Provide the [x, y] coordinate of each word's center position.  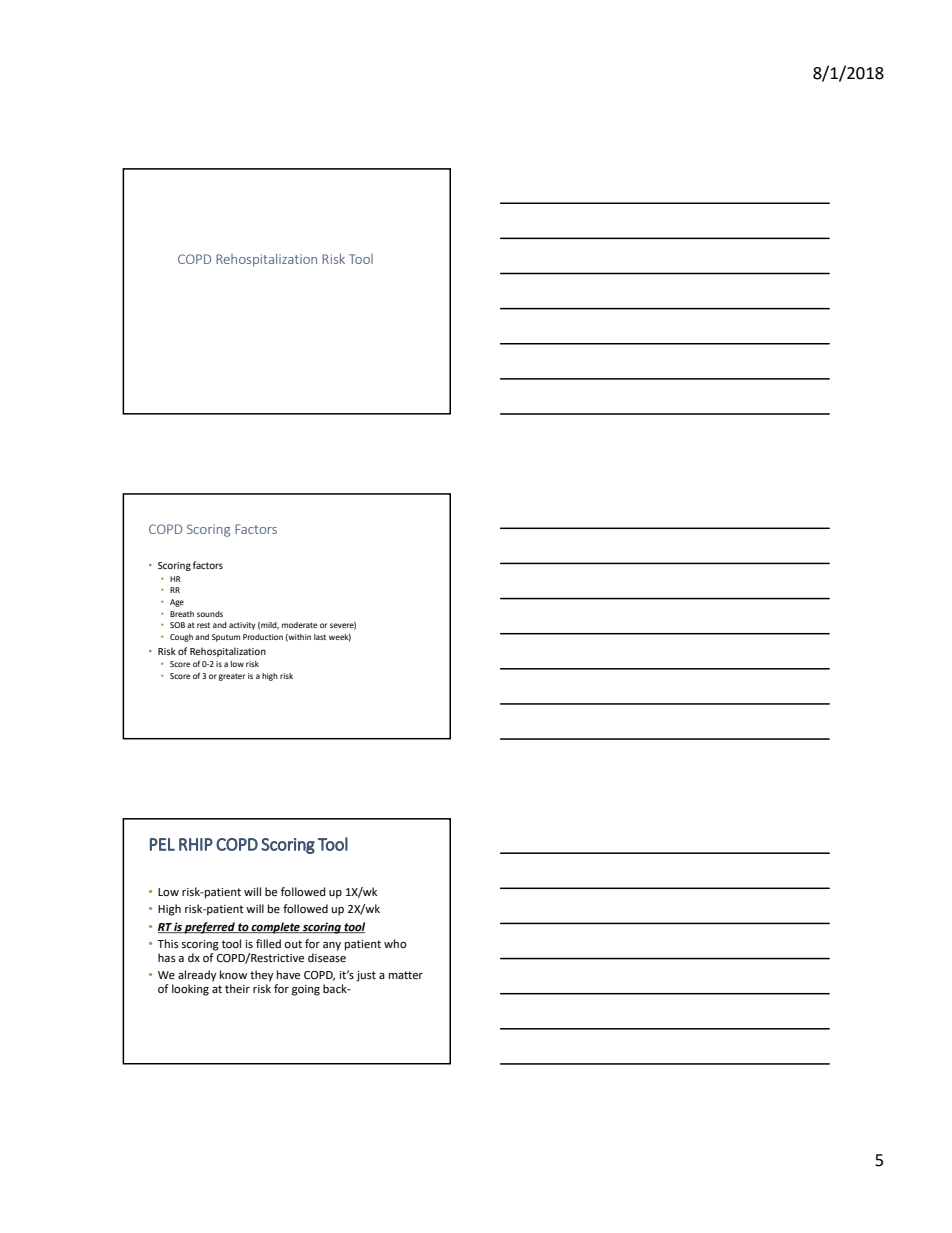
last [320, 637]
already [197, 976]
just [366, 976]
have [288, 975]
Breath [182, 614]
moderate [300, 625]
